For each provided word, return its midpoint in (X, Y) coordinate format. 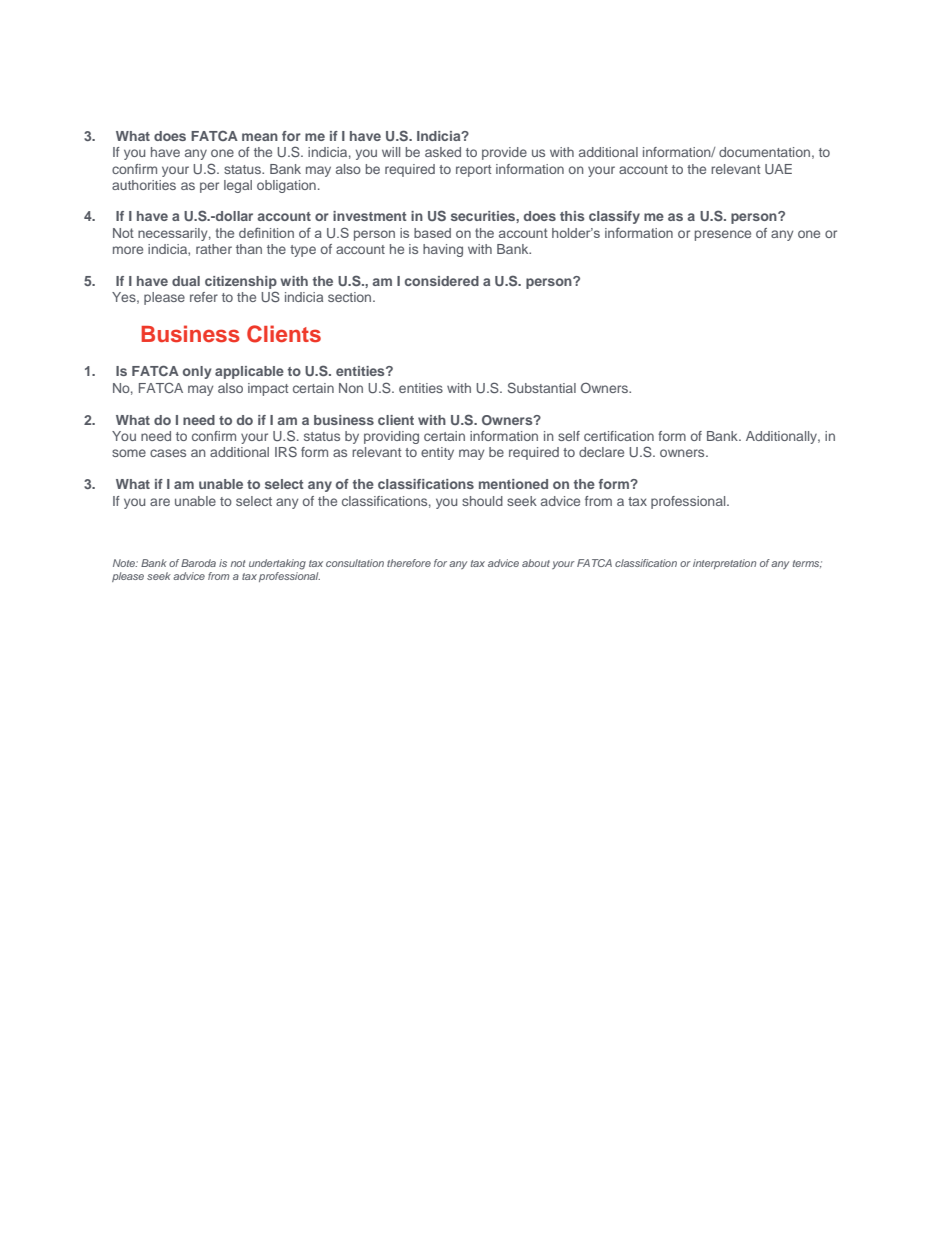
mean (260, 137)
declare (601, 452)
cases (168, 453)
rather (214, 249)
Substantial (542, 387)
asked (443, 152)
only (197, 372)
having (443, 250)
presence (723, 235)
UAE (778, 169)
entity (437, 453)
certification (619, 436)
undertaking (277, 564)
